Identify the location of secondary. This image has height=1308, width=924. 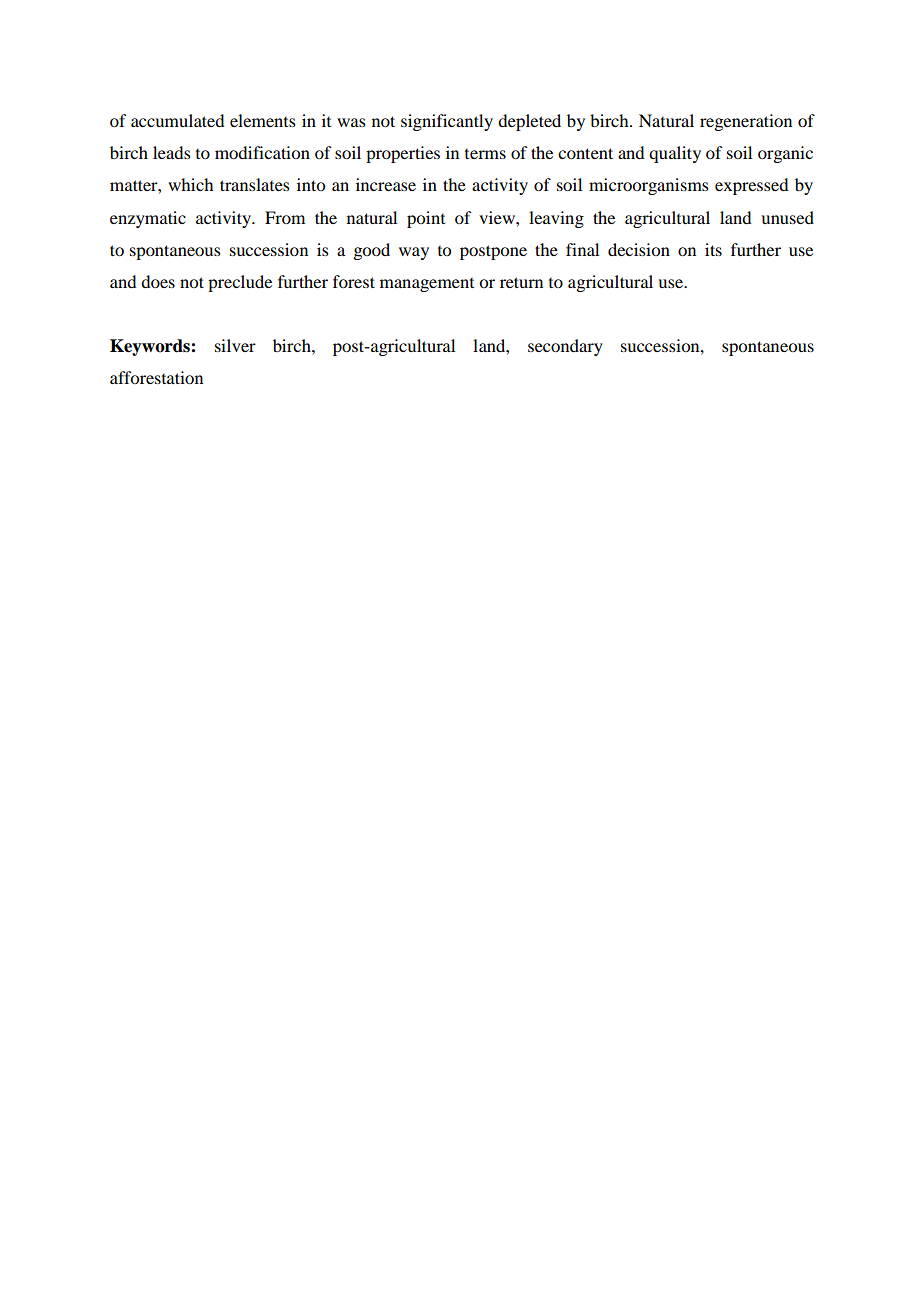
(565, 347).
